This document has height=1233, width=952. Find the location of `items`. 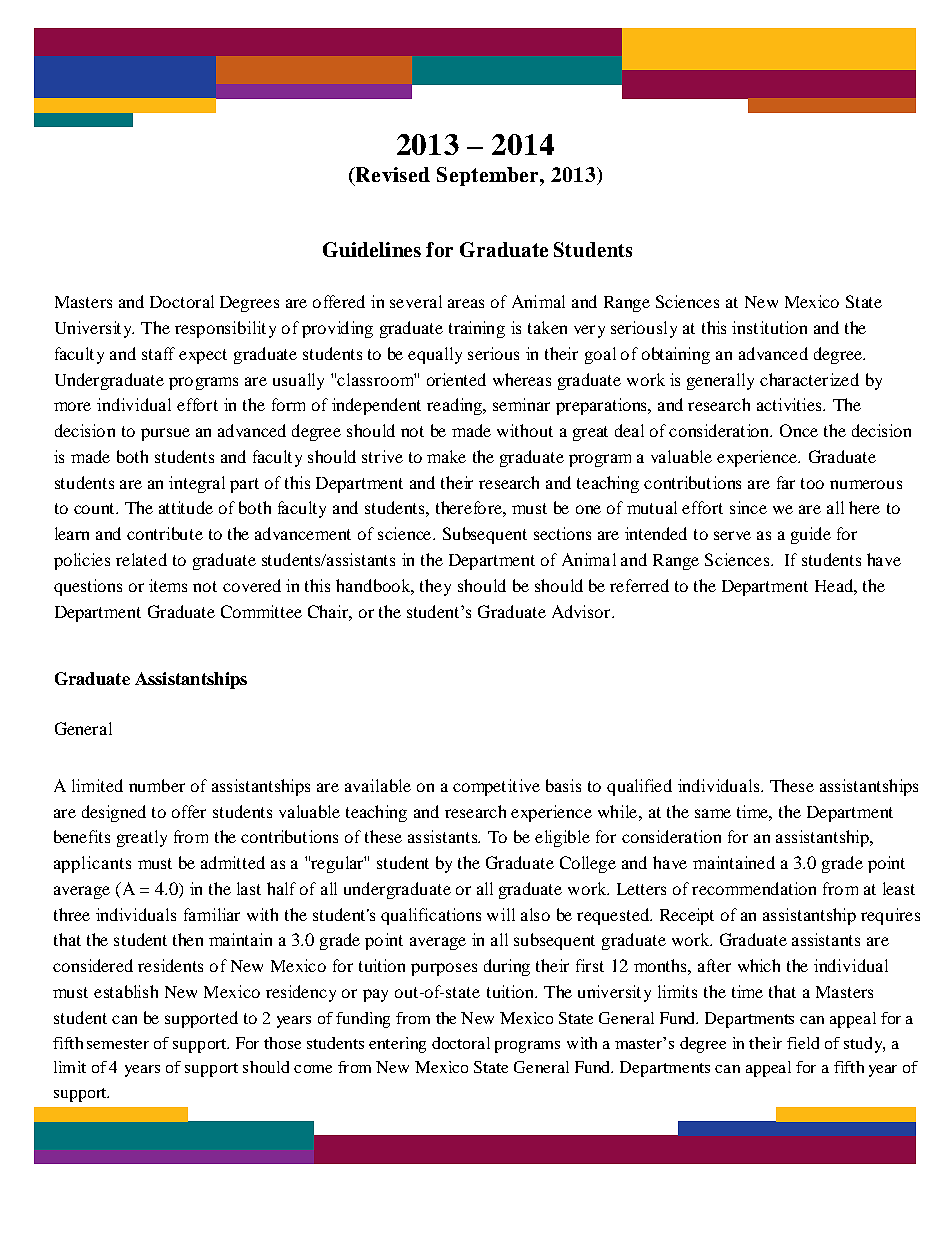

items is located at coordinates (168, 585).
